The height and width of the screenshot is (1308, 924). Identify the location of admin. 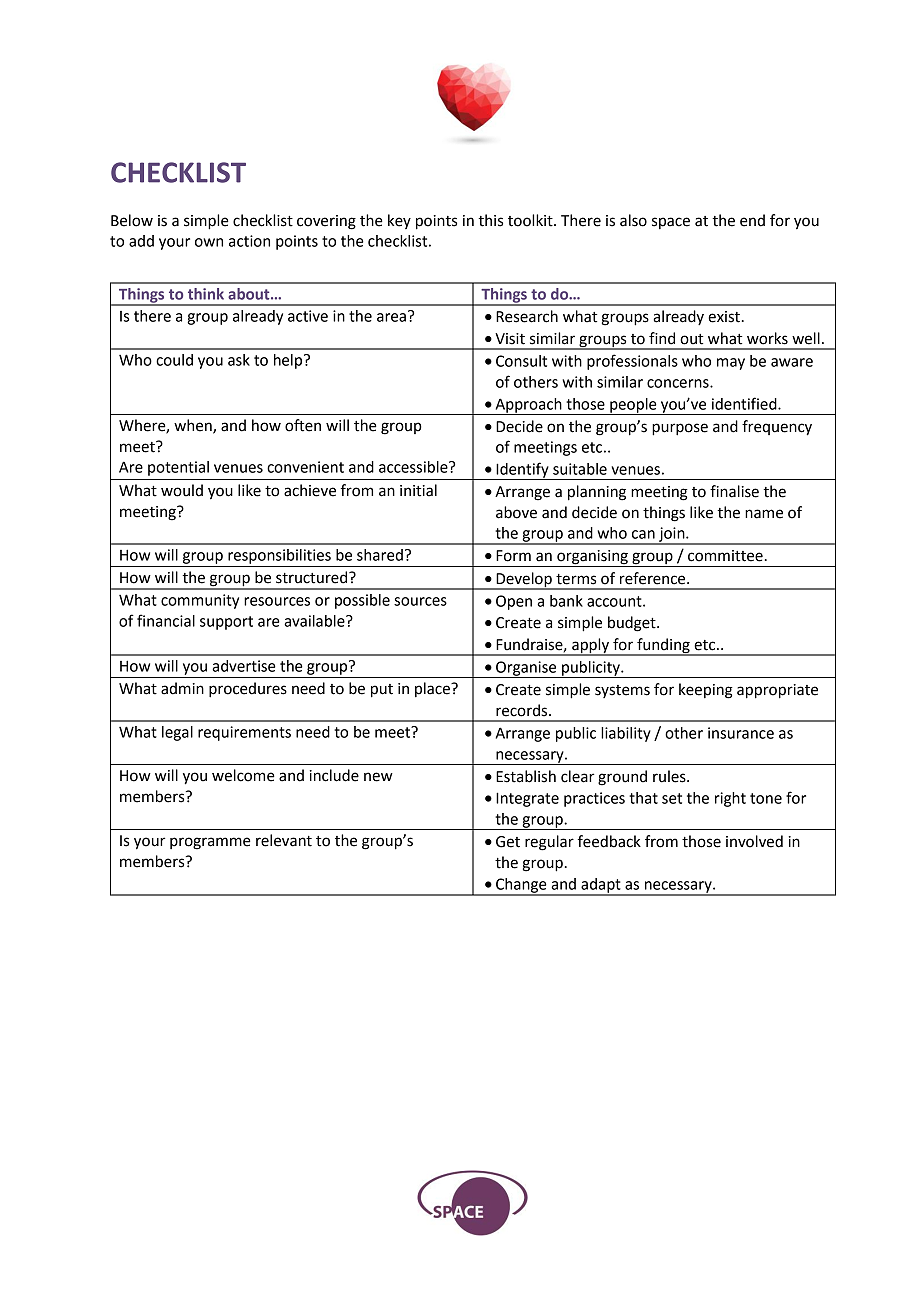
(182, 688).
